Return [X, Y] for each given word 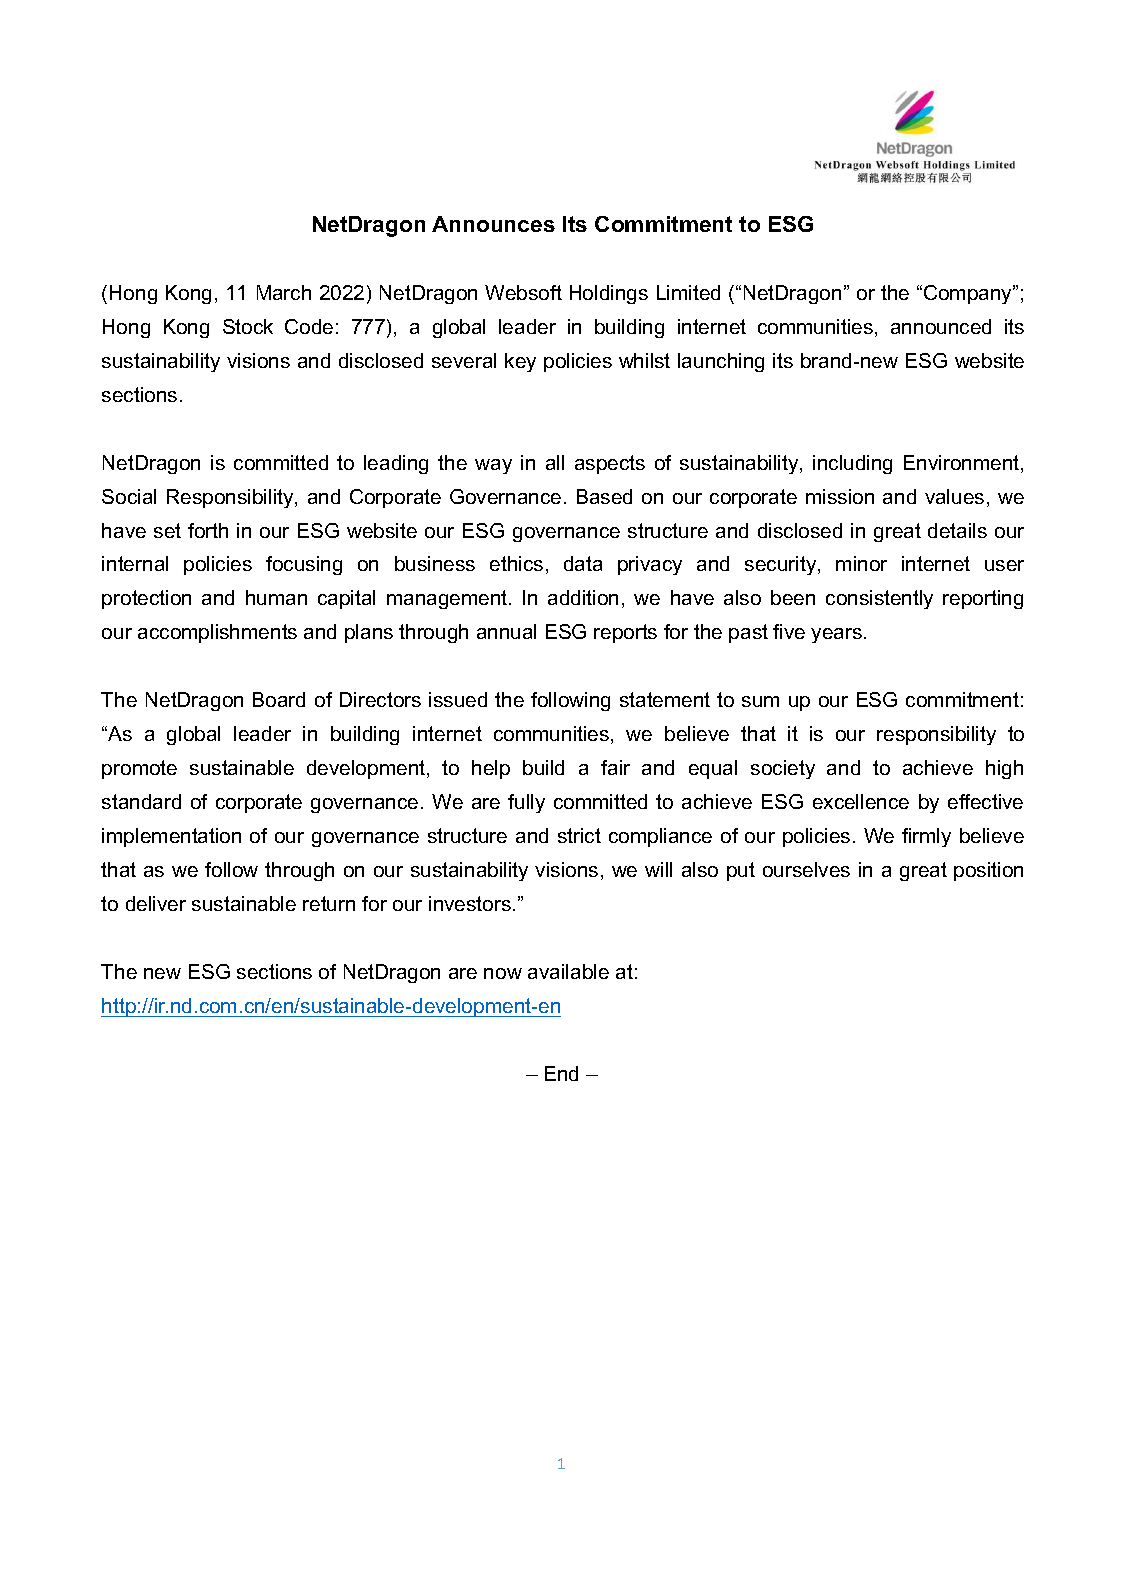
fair [615, 767]
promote [139, 769]
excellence [861, 801]
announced [941, 326]
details [957, 530]
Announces [493, 224]
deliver [156, 903]
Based [604, 496]
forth [208, 530]
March [284, 292]
